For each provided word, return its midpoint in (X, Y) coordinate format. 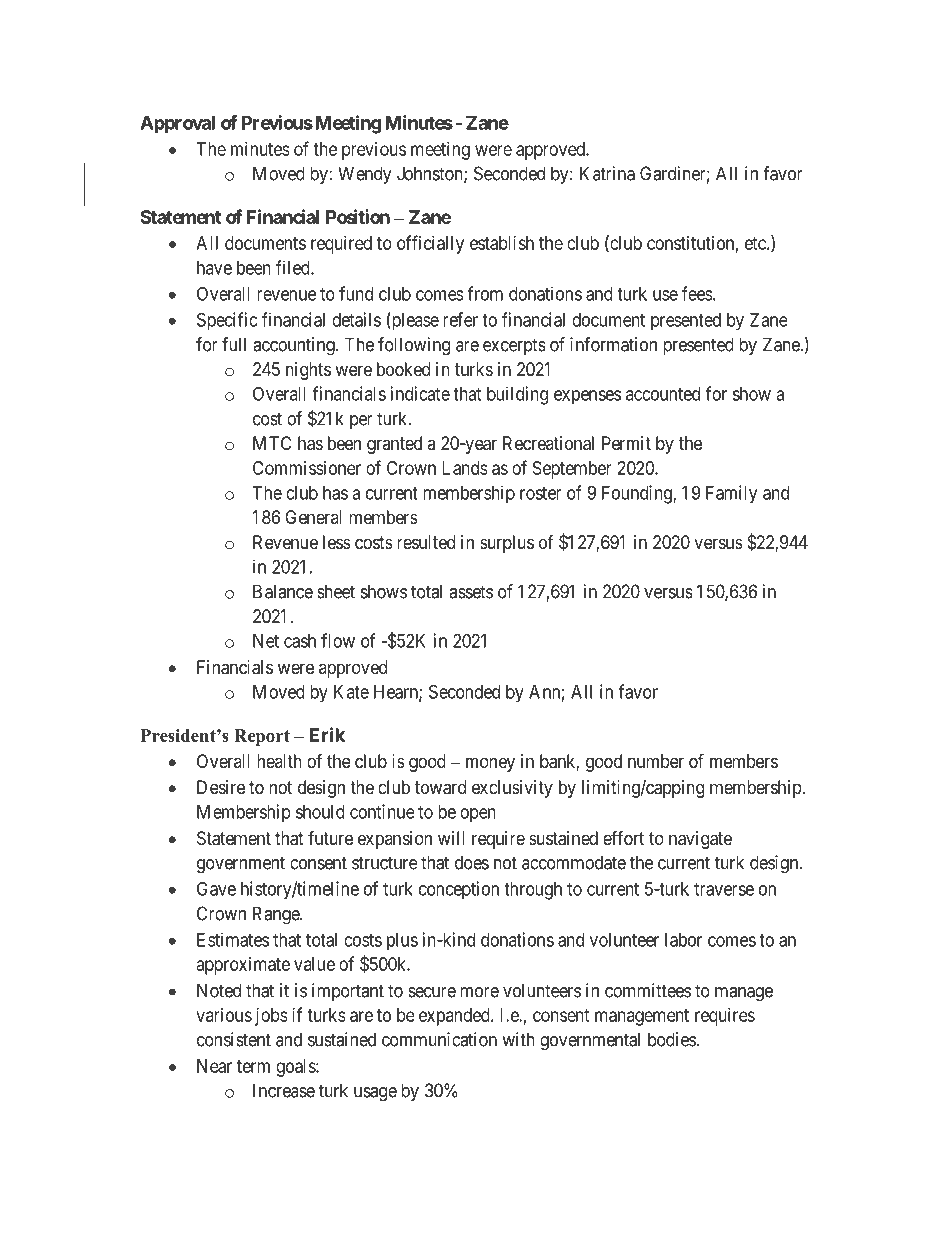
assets (471, 592)
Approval (177, 124)
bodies (672, 1039)
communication (439, 1039)
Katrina (607, 173)
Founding (638, 494)
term (253, 1066)
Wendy (366, 175)
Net (266, 641)
